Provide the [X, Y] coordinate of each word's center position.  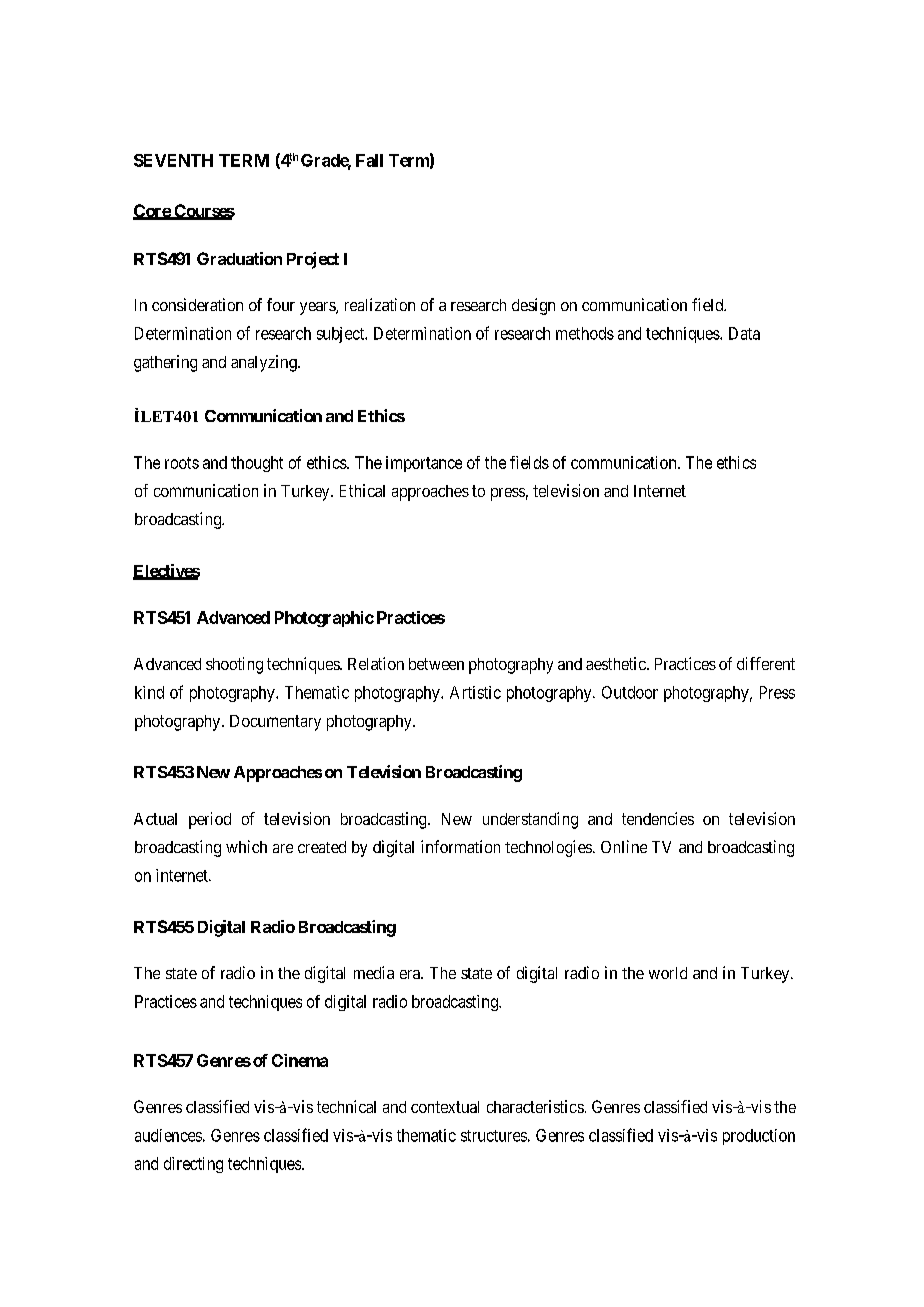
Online [624, 846]
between [436, 664]
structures [494, 1136]
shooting [234, 665]
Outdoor [630, 692]
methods [585, 333]
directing [193, 1165]
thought [257, 464]
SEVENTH [173, 160]
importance [424, 464]
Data [744, 333]
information [460, 846]
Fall [369, 160]
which [246, 846]
